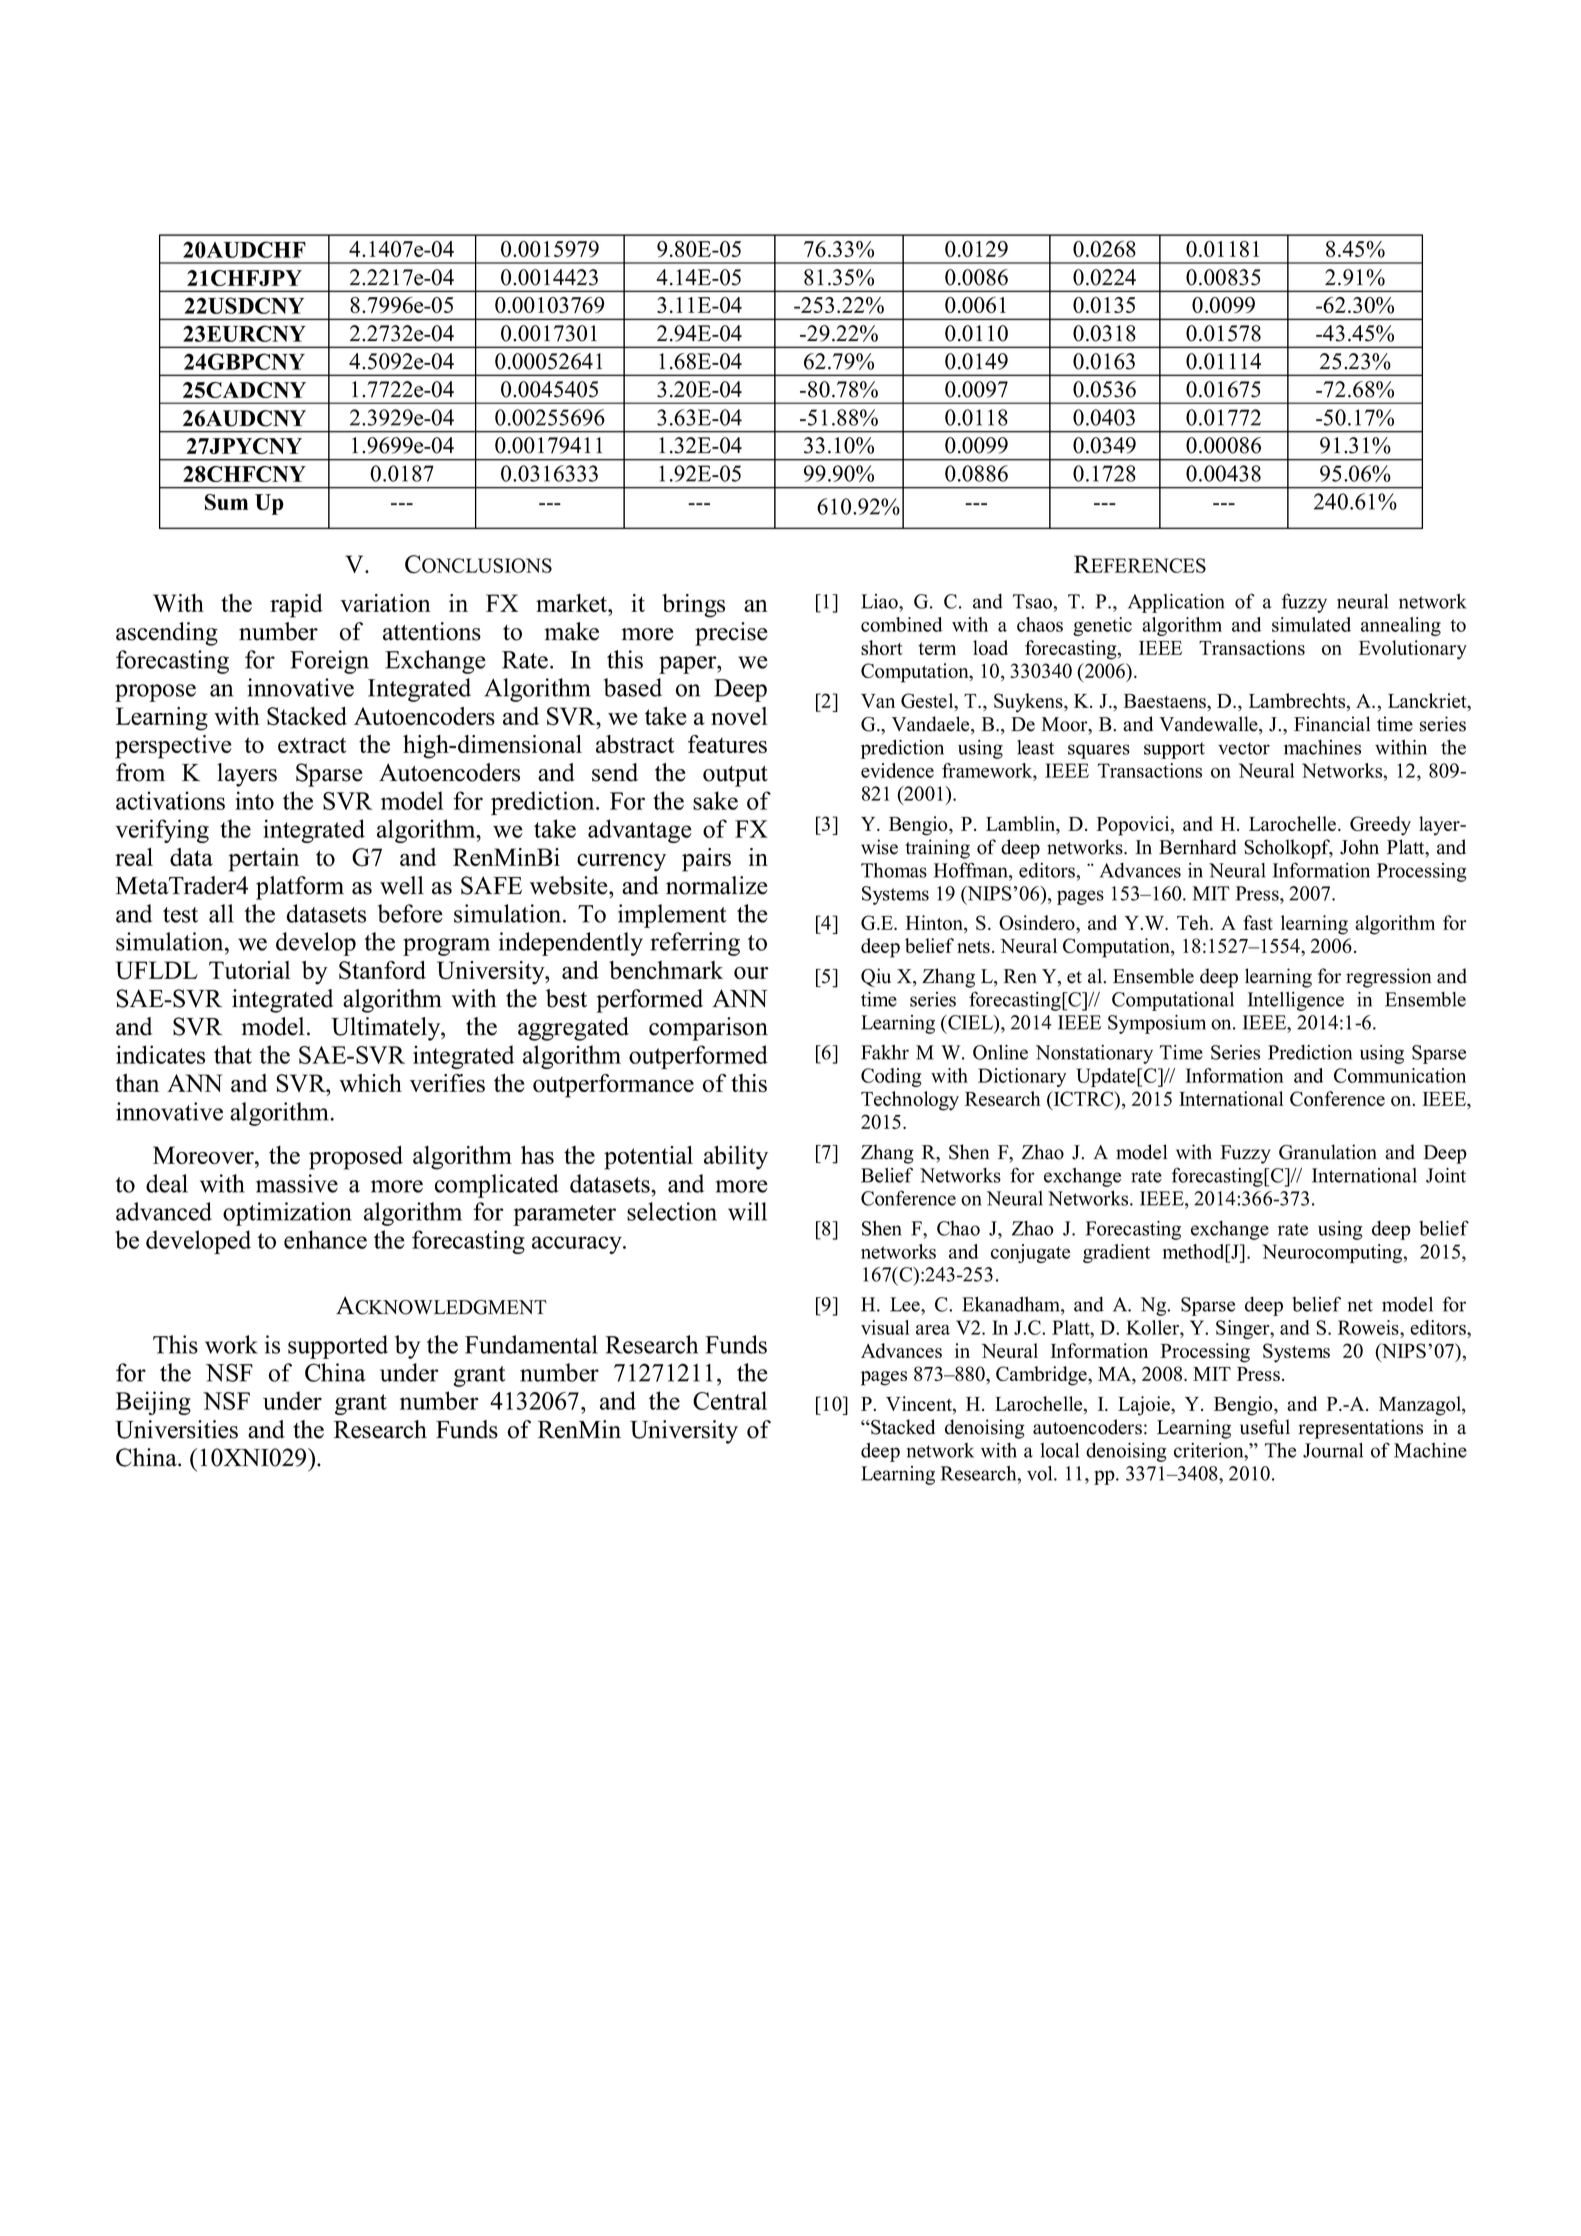 Image resolution: width=1581 pixels, height=2236 pixels. I want to click on John, so click(1359, 847).
